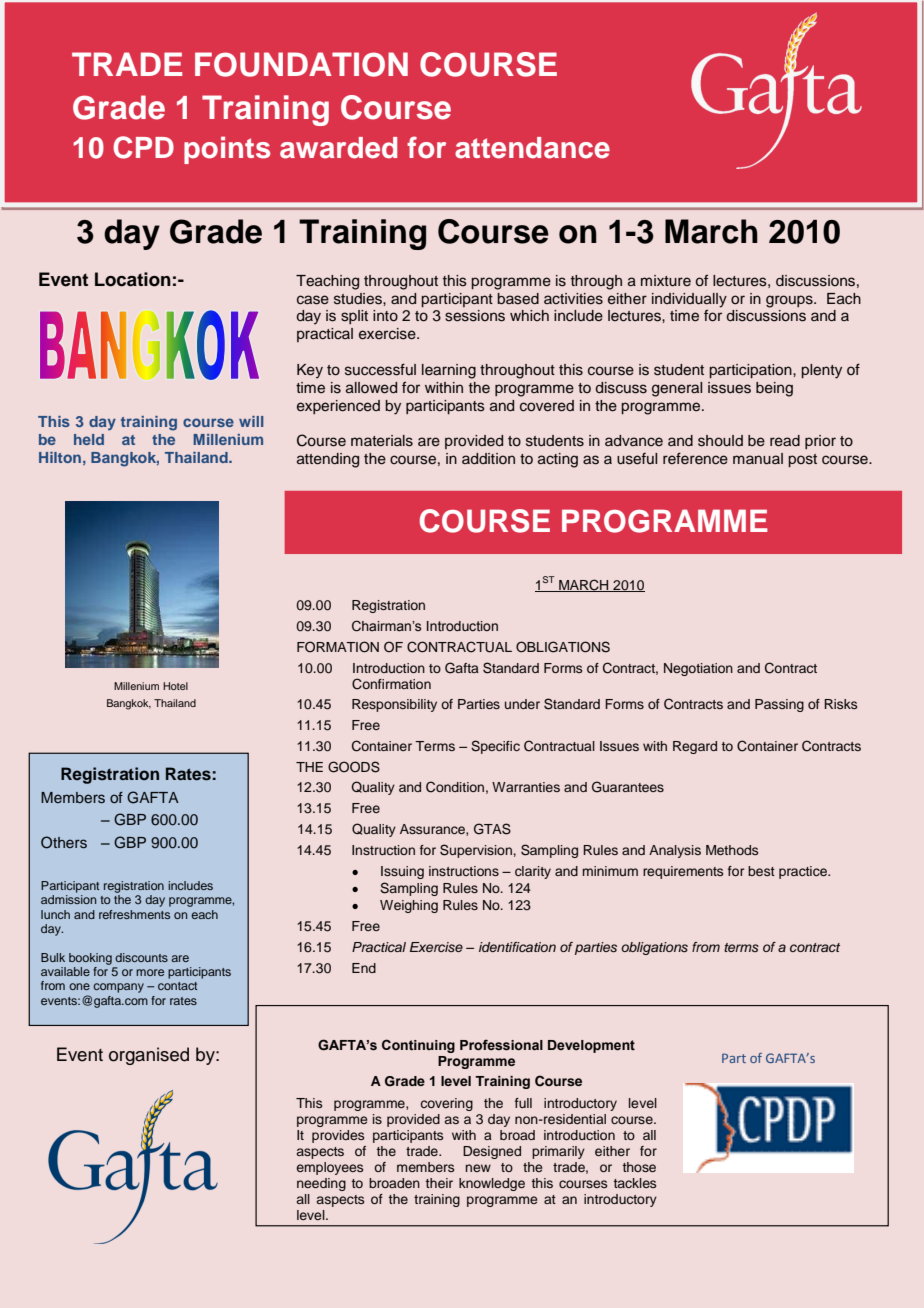  What do you see at coordinates (175, 686) in the screenshot?
I see `Hotel` at bounding box center [175, 686].
